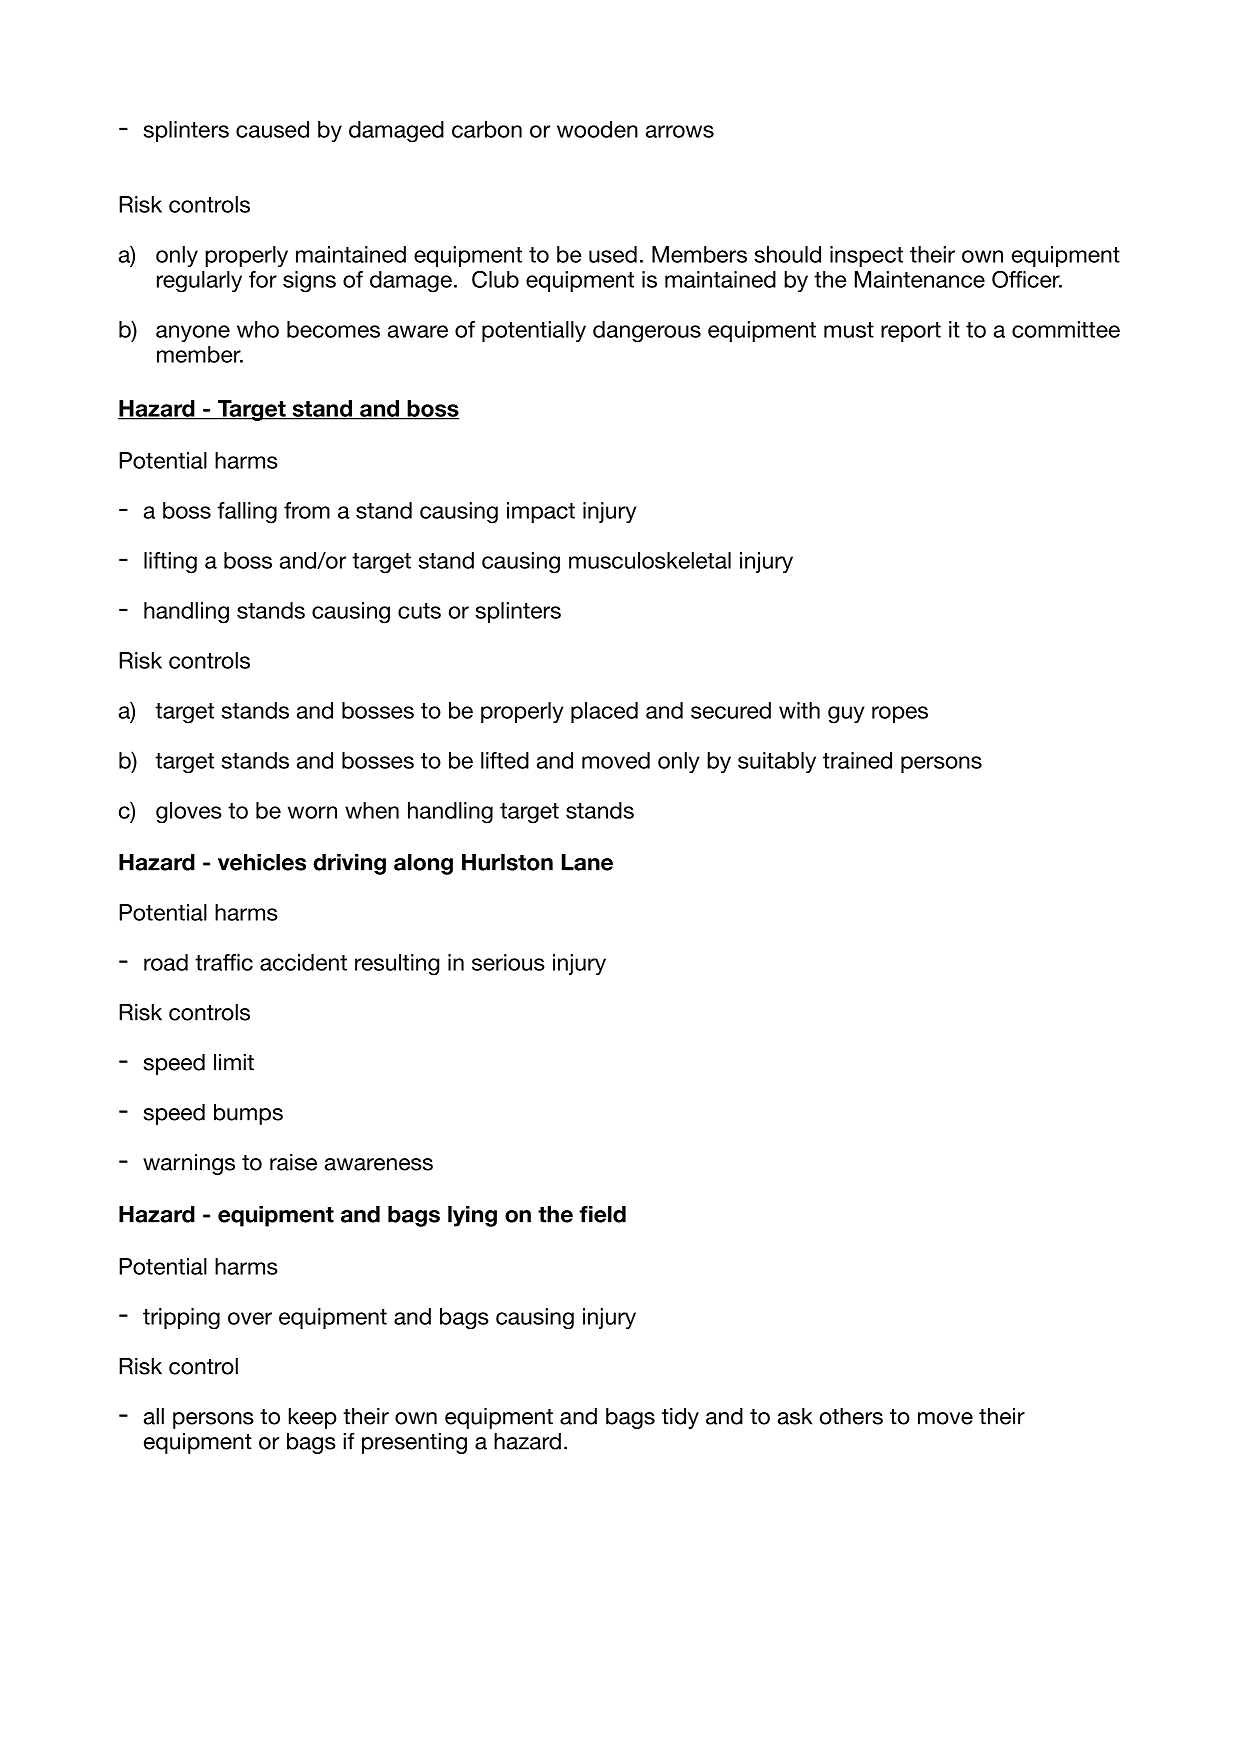 The height and width of the document is (1753, 1239). Describe the element at coordinates (597, 129) in the document. I see `wooden` at that location.
